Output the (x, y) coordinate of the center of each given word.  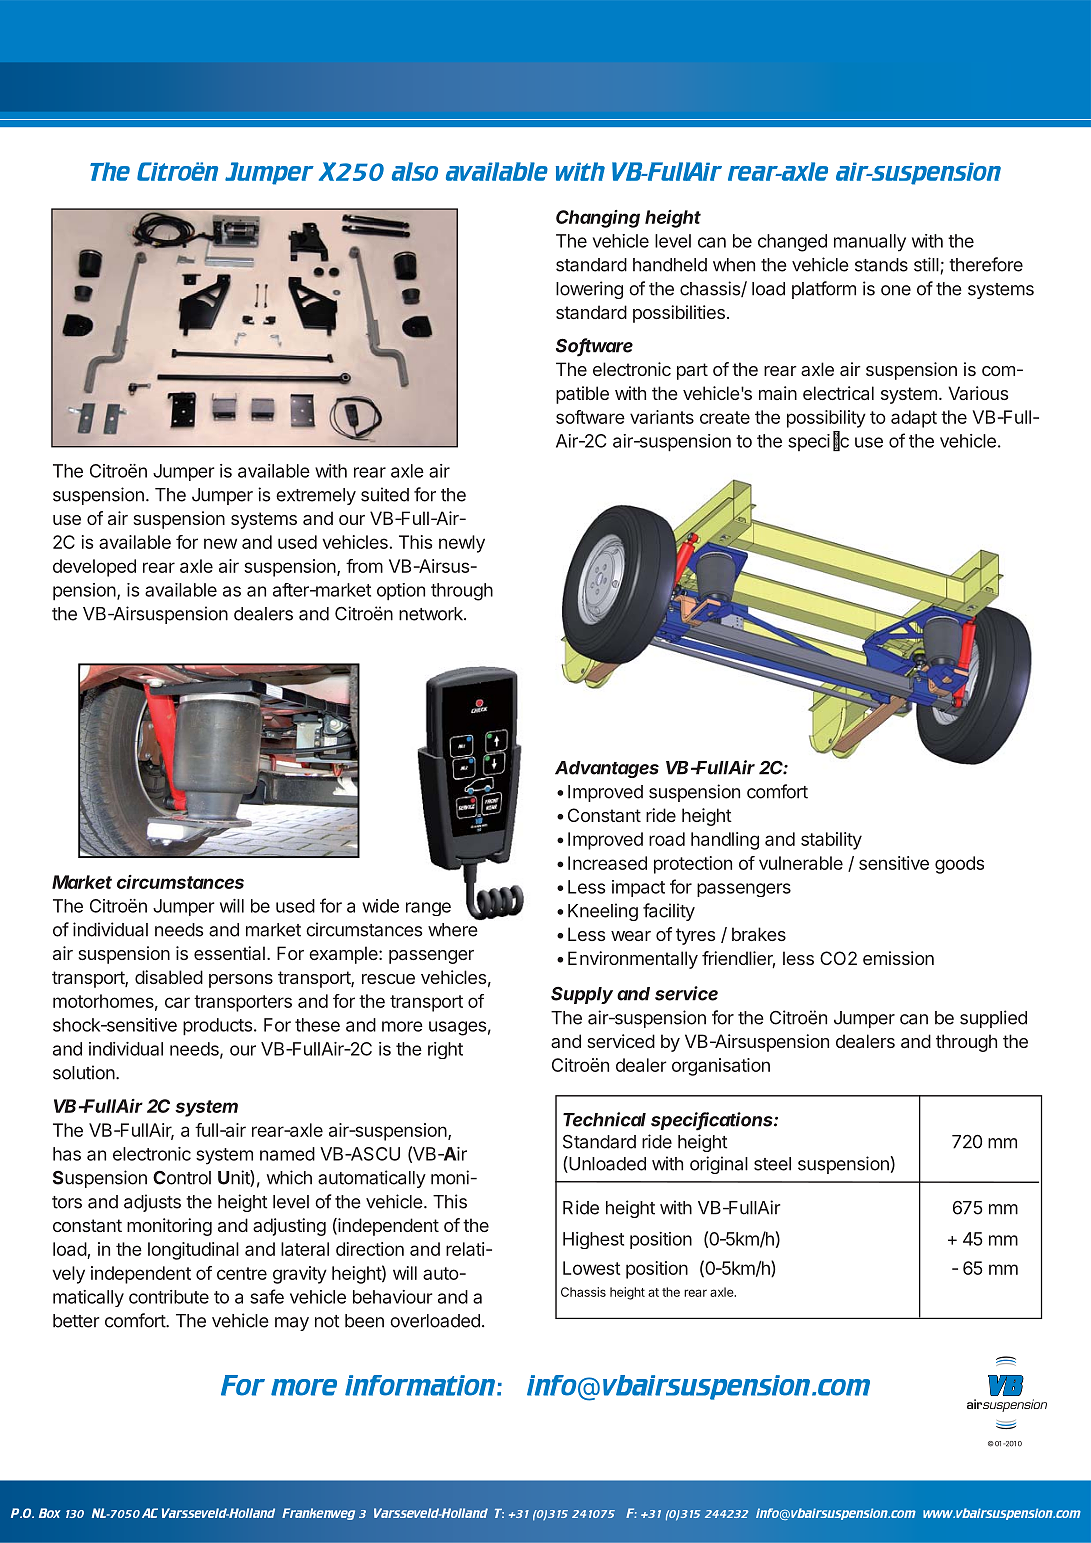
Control (182, 1178)
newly (462, 544)
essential (229, 953)
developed (94, 568)
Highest (593, 1240)
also (415, 171)
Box (50, 1513)
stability (831, 841)
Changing (598, 219)
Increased (607, 863)
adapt (914, 419)
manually (870, 243)
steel (772, 1164)
